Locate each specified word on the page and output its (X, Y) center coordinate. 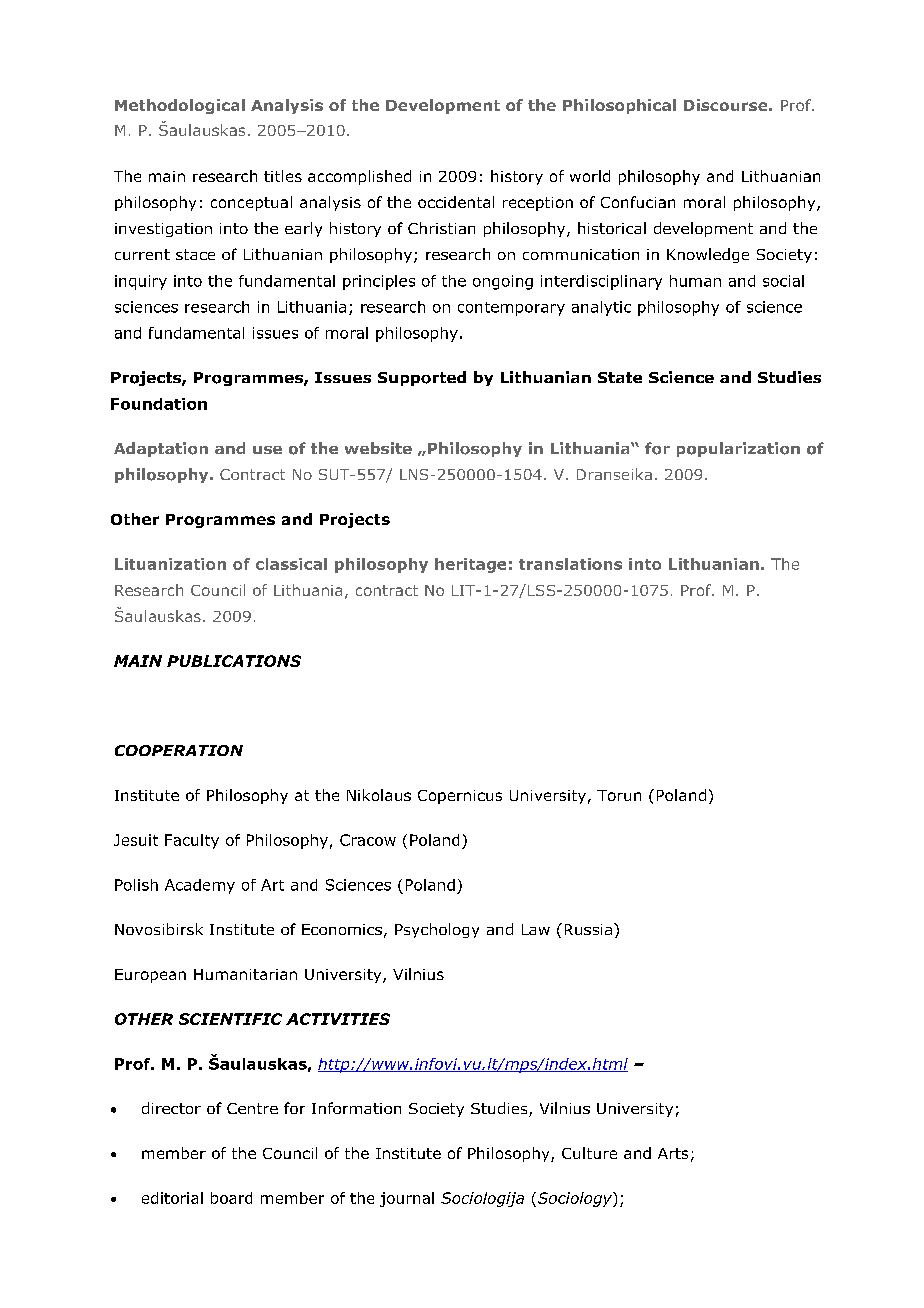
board (231, 1198)
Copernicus (460, 797)
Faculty (192, 841)
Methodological (180, 106)
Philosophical (619, 106)
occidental (456, 202)
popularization (738, 449)
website (378, 448)
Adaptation (161, 449)
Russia (588, 929)
